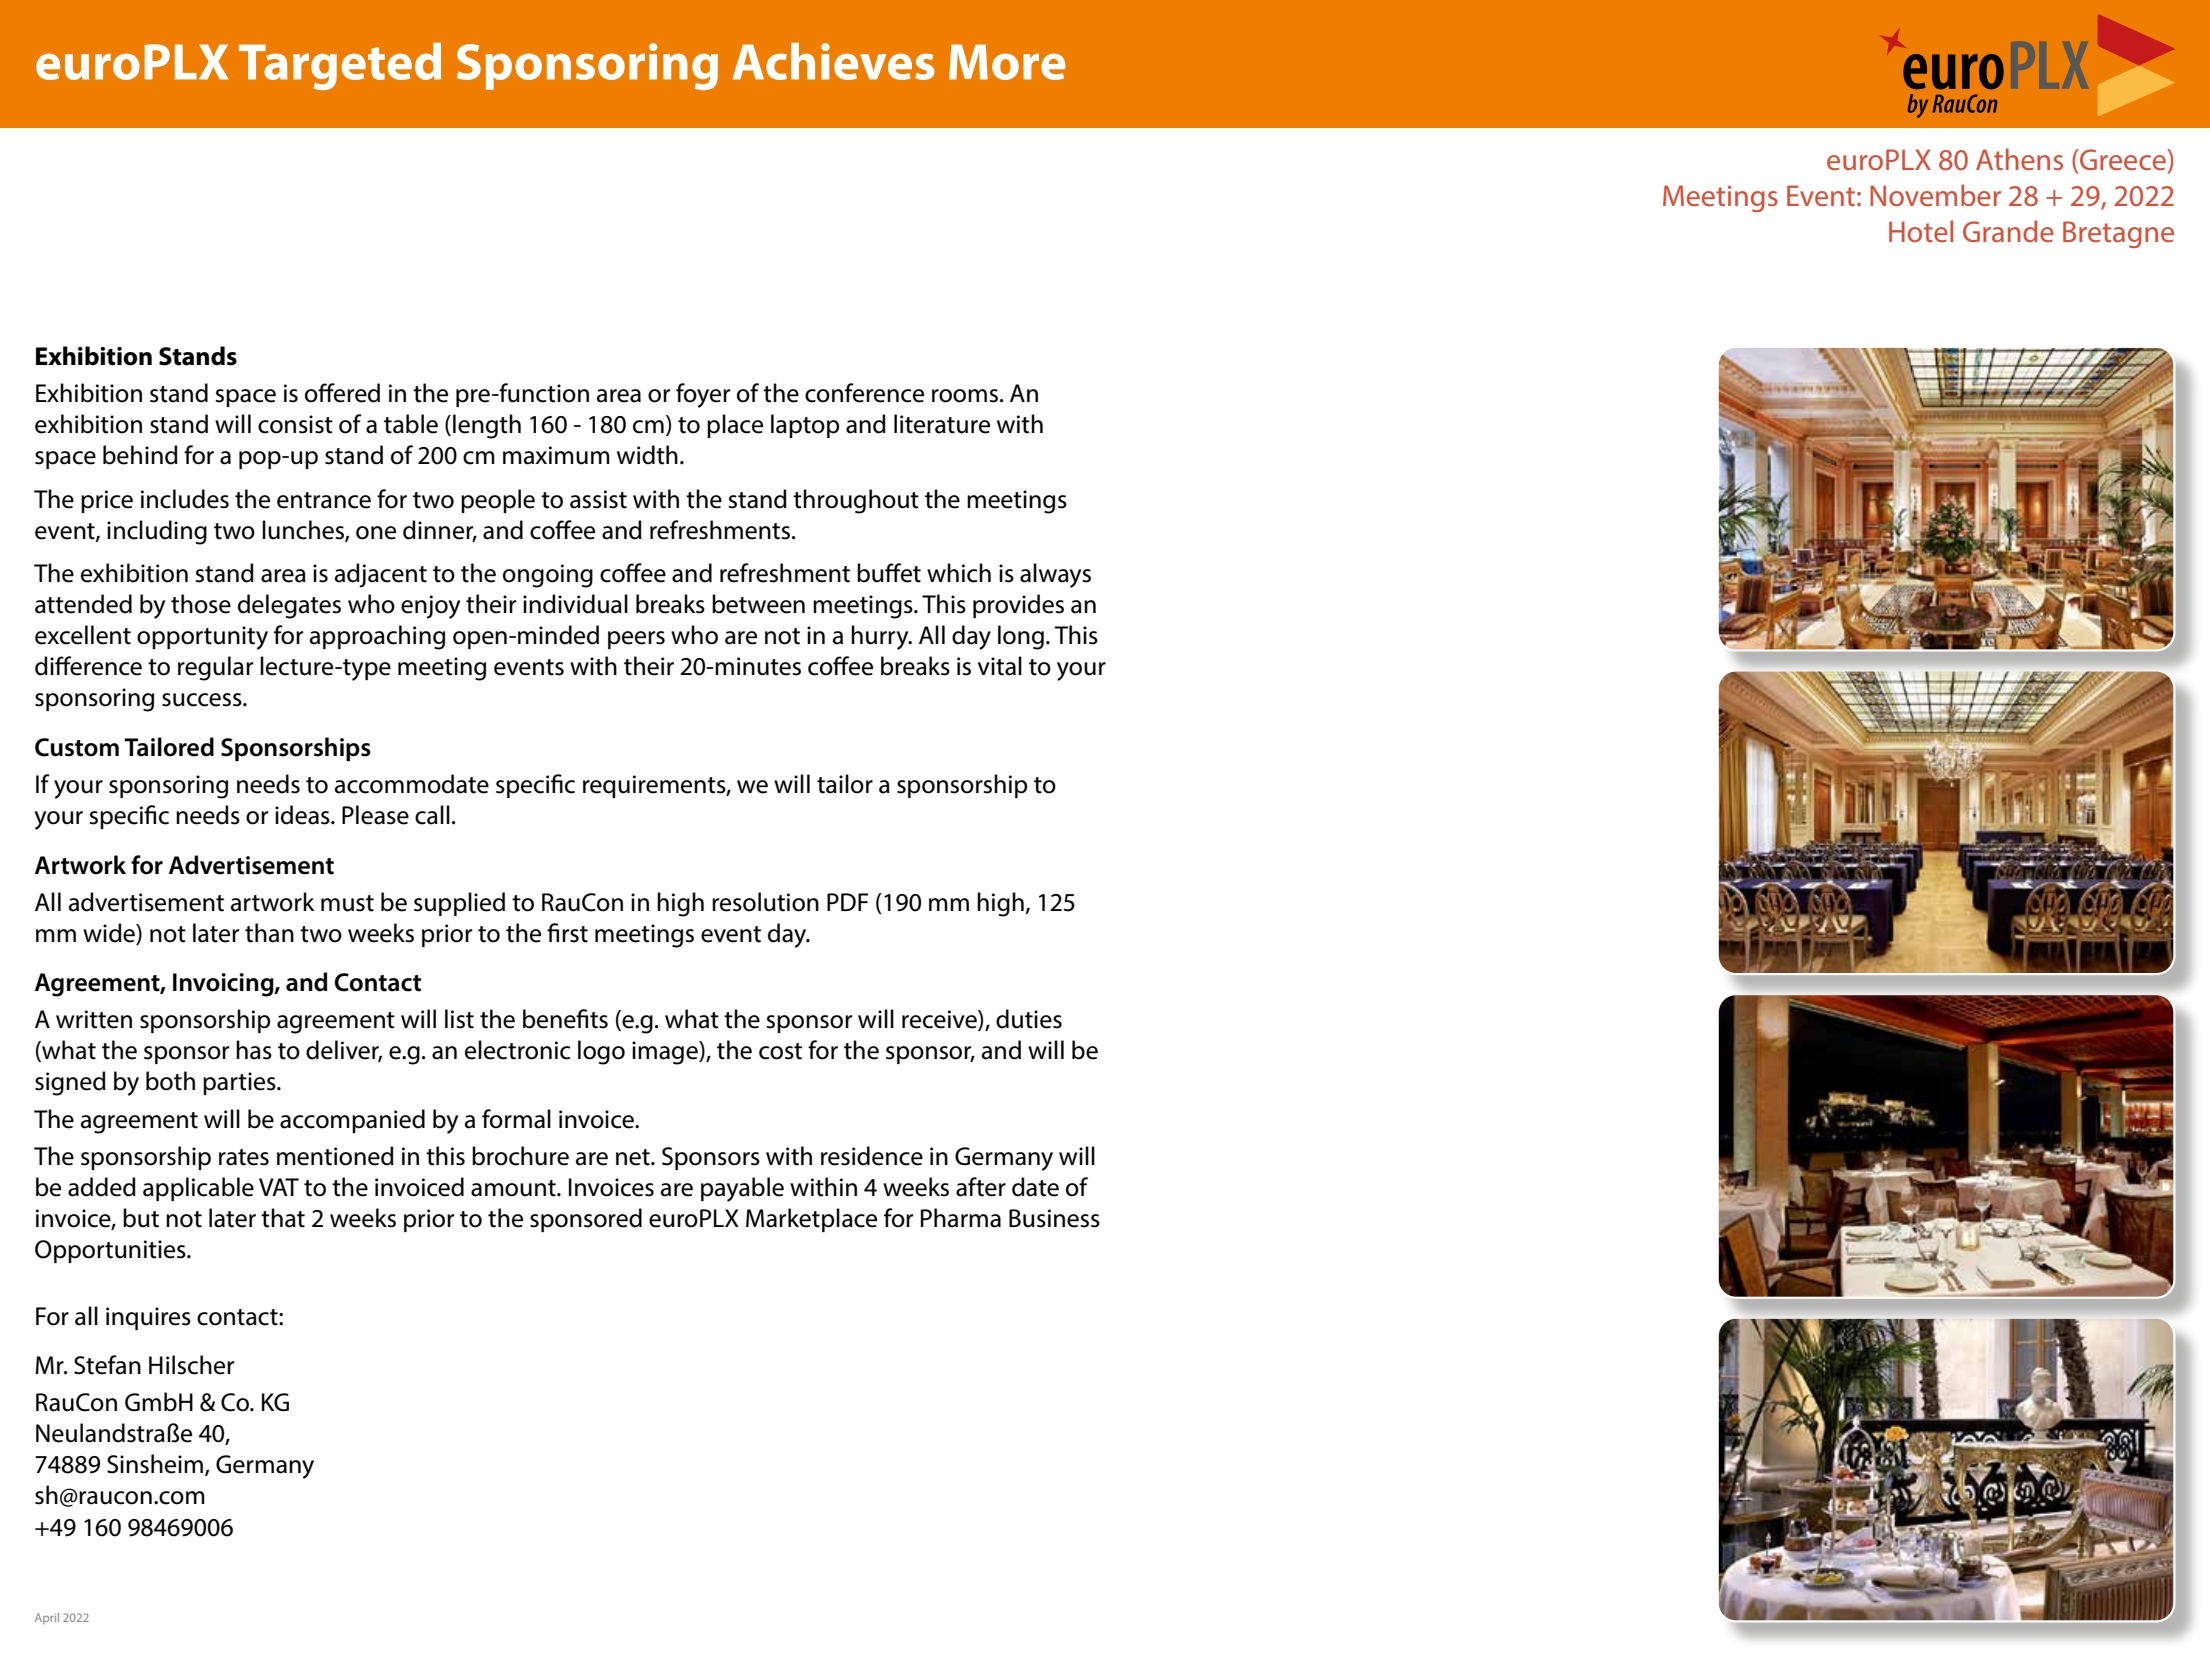  What do you see at coordinates (961, 1218) in the screenshot?
I see `Pharma` at bounding box center [961, 1218].
